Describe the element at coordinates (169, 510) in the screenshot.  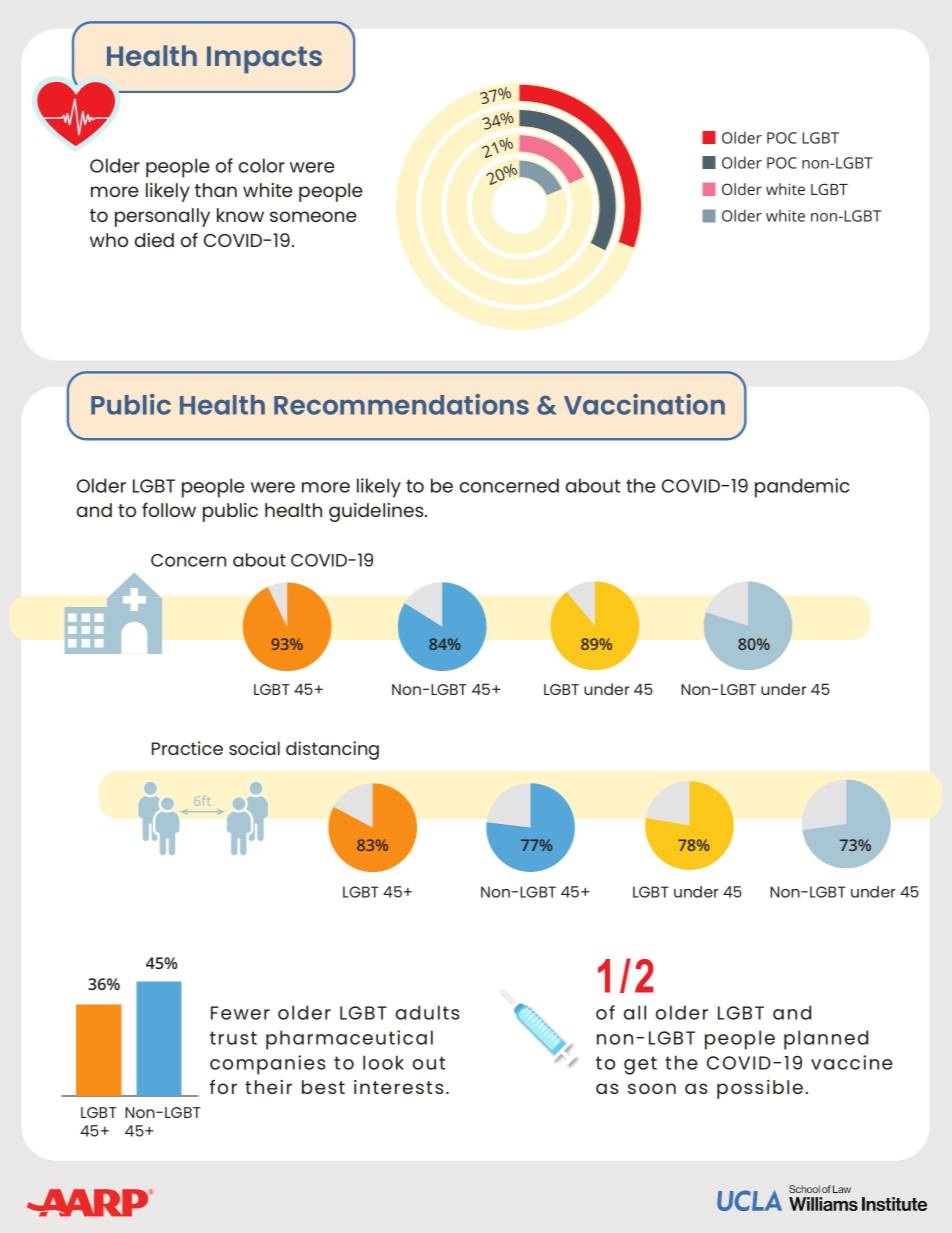
I see `follow` at that location.
